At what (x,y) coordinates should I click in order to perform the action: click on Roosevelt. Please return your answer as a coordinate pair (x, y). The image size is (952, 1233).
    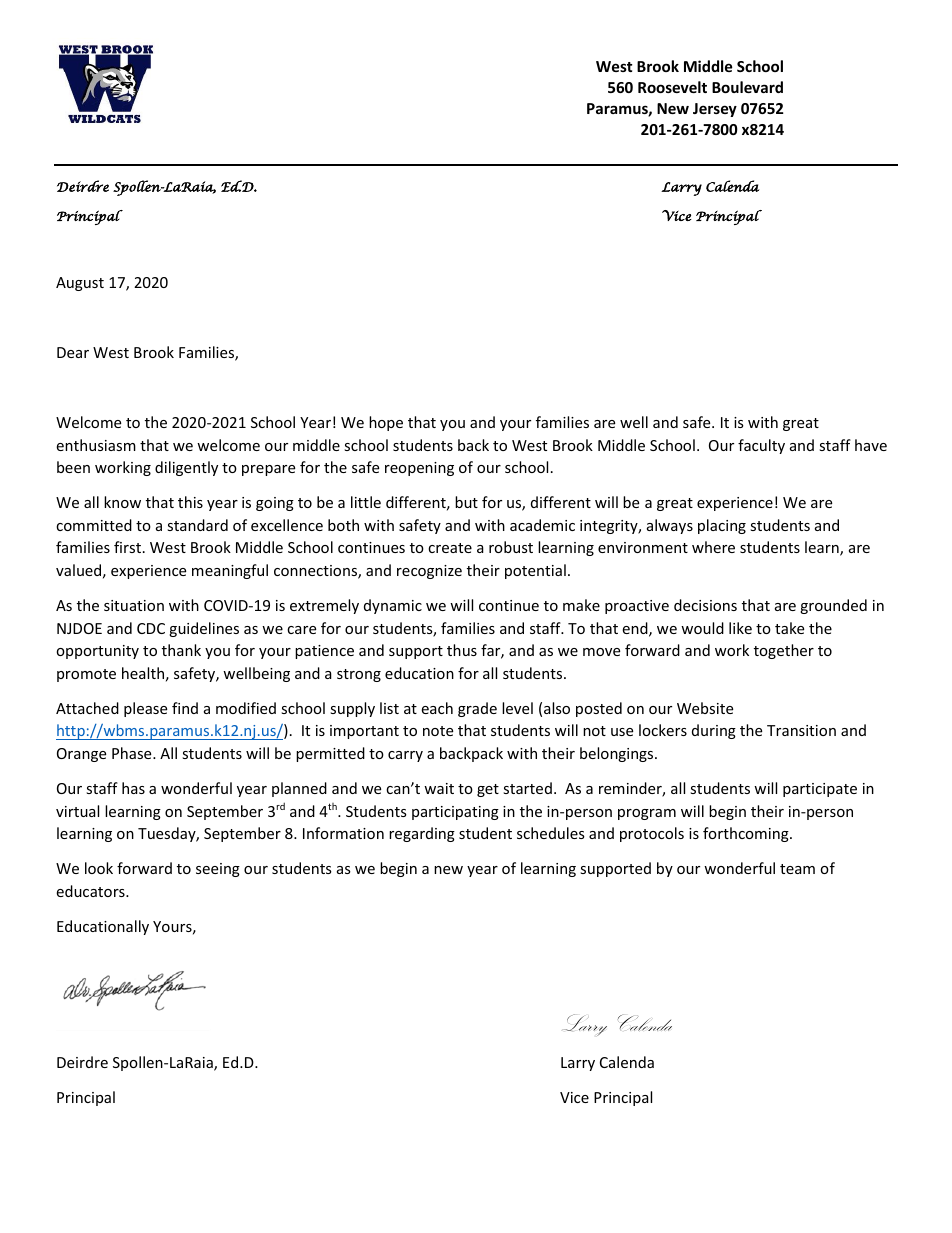
    Looking at the image, I should click on (672, 87).
